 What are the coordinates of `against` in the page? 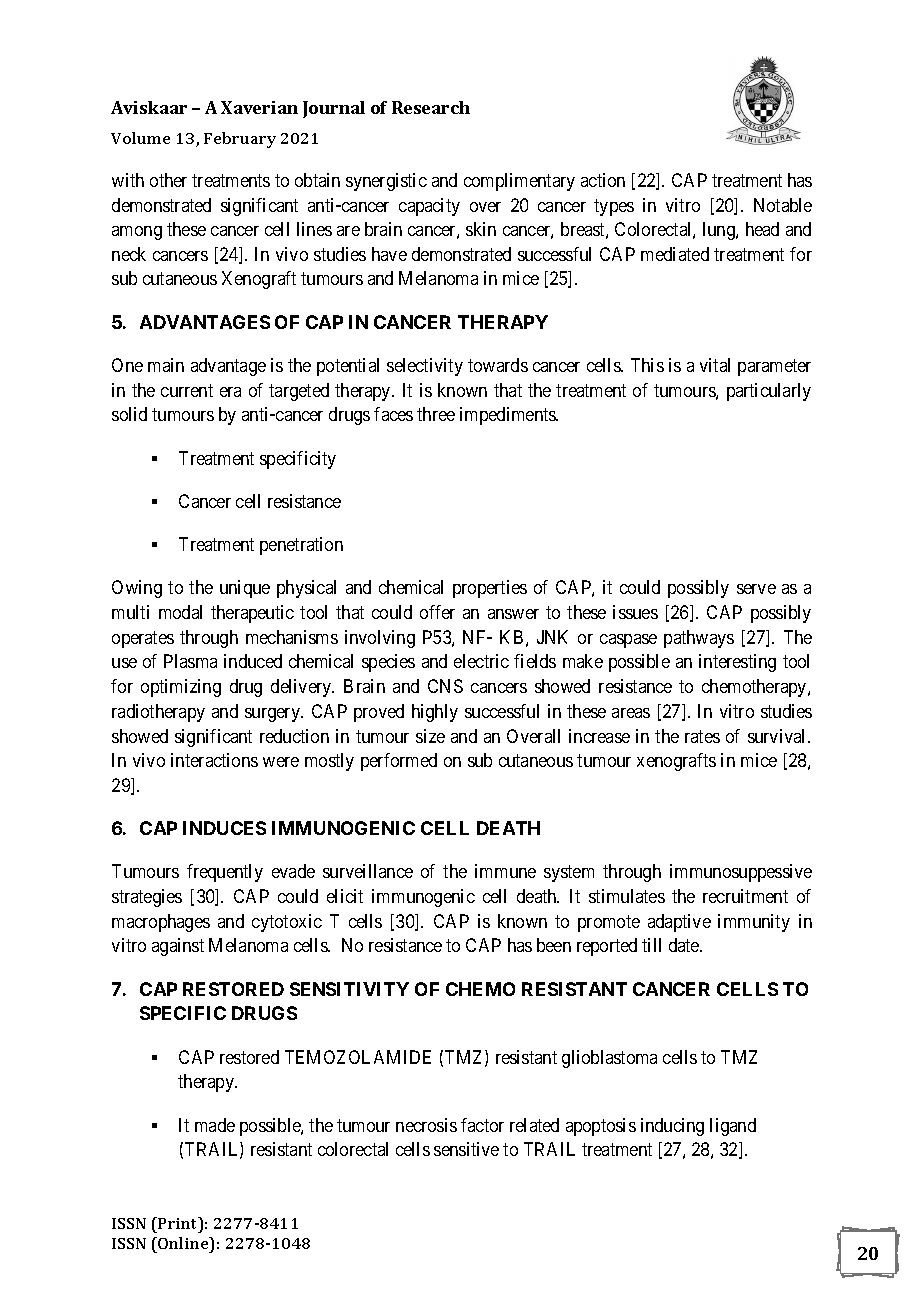 It's located at (178, 947).
